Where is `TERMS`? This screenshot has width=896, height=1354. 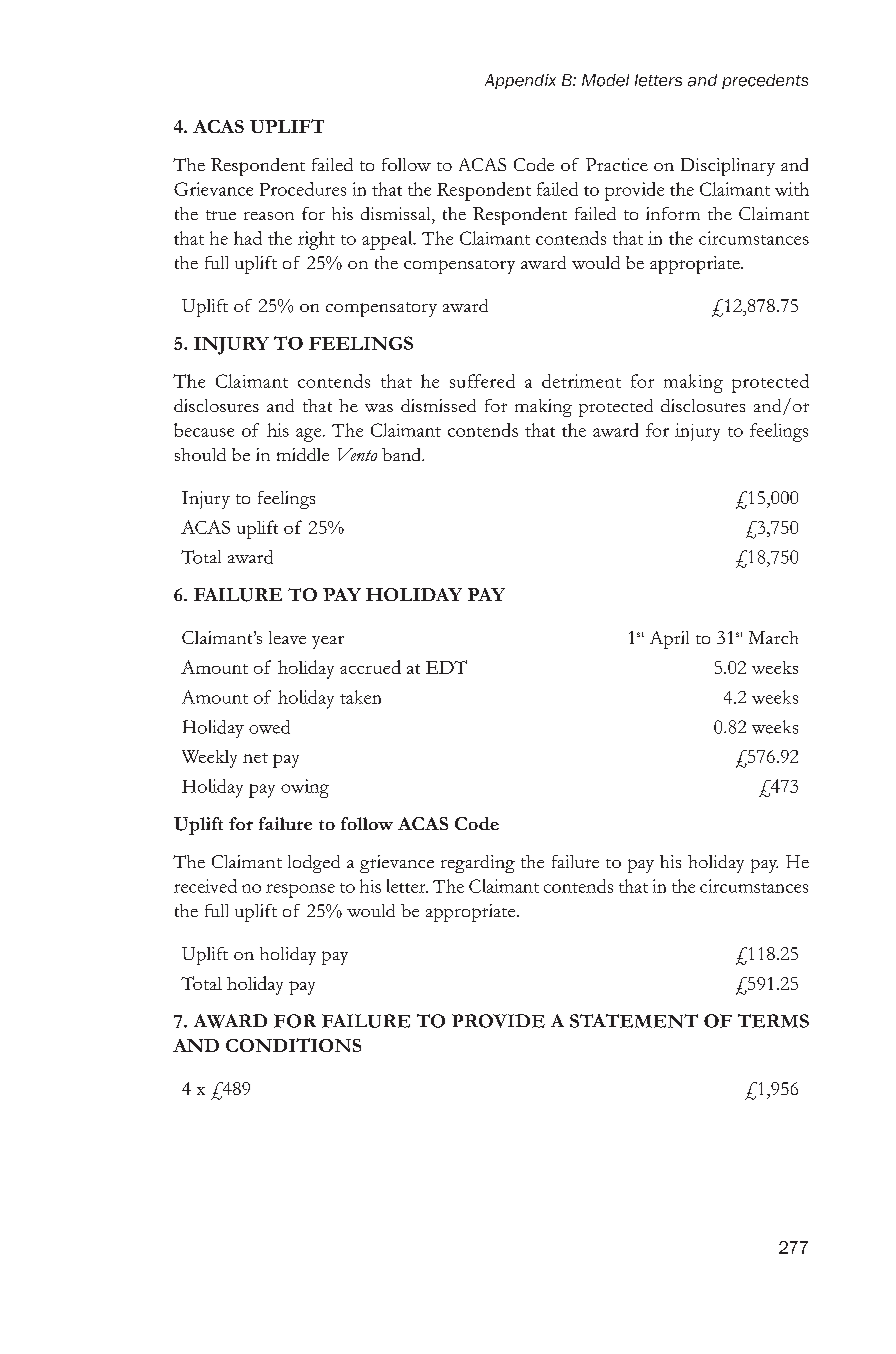 TERMS is located at coordinates (773, 1021).
